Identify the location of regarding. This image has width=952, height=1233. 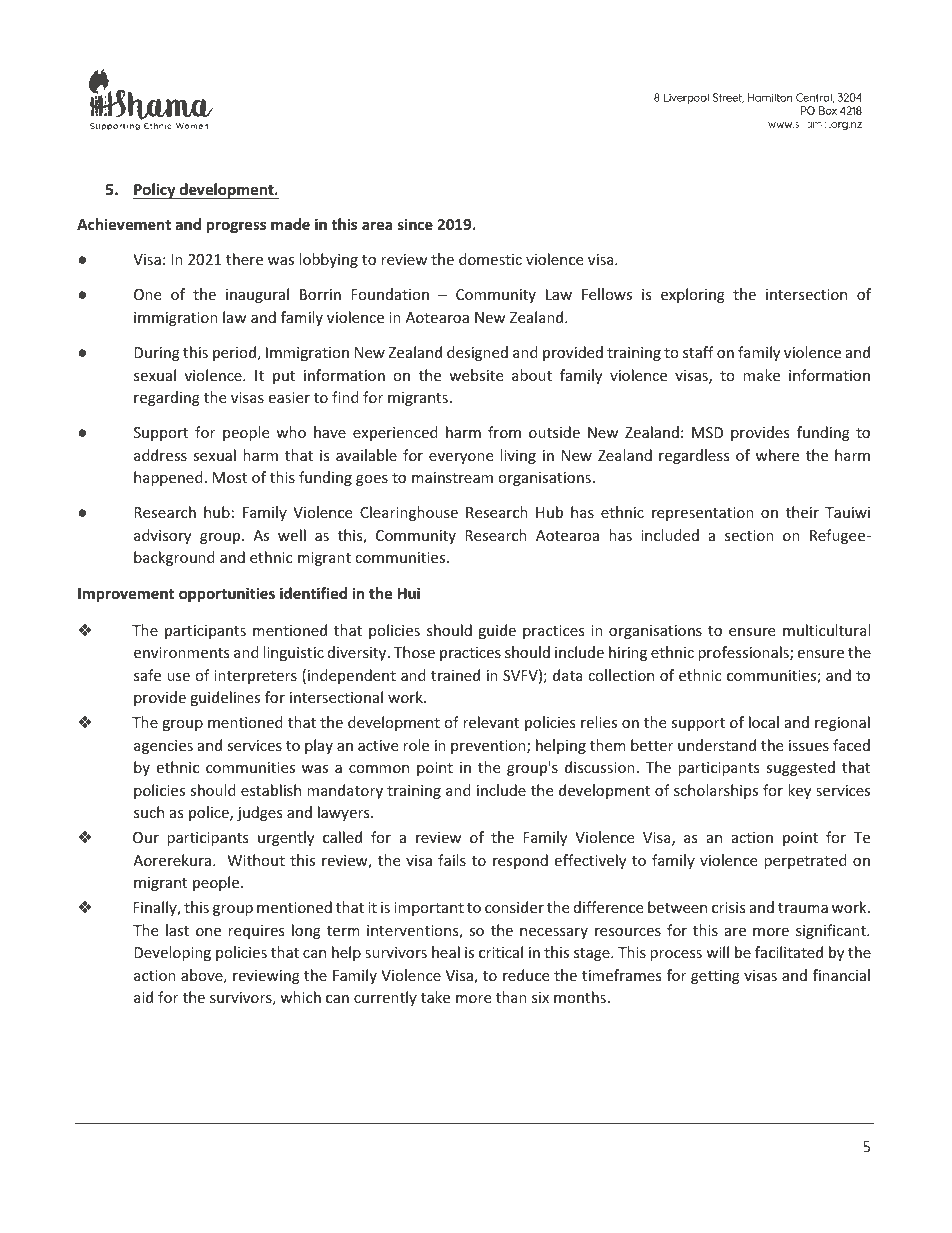
(167, 398).
